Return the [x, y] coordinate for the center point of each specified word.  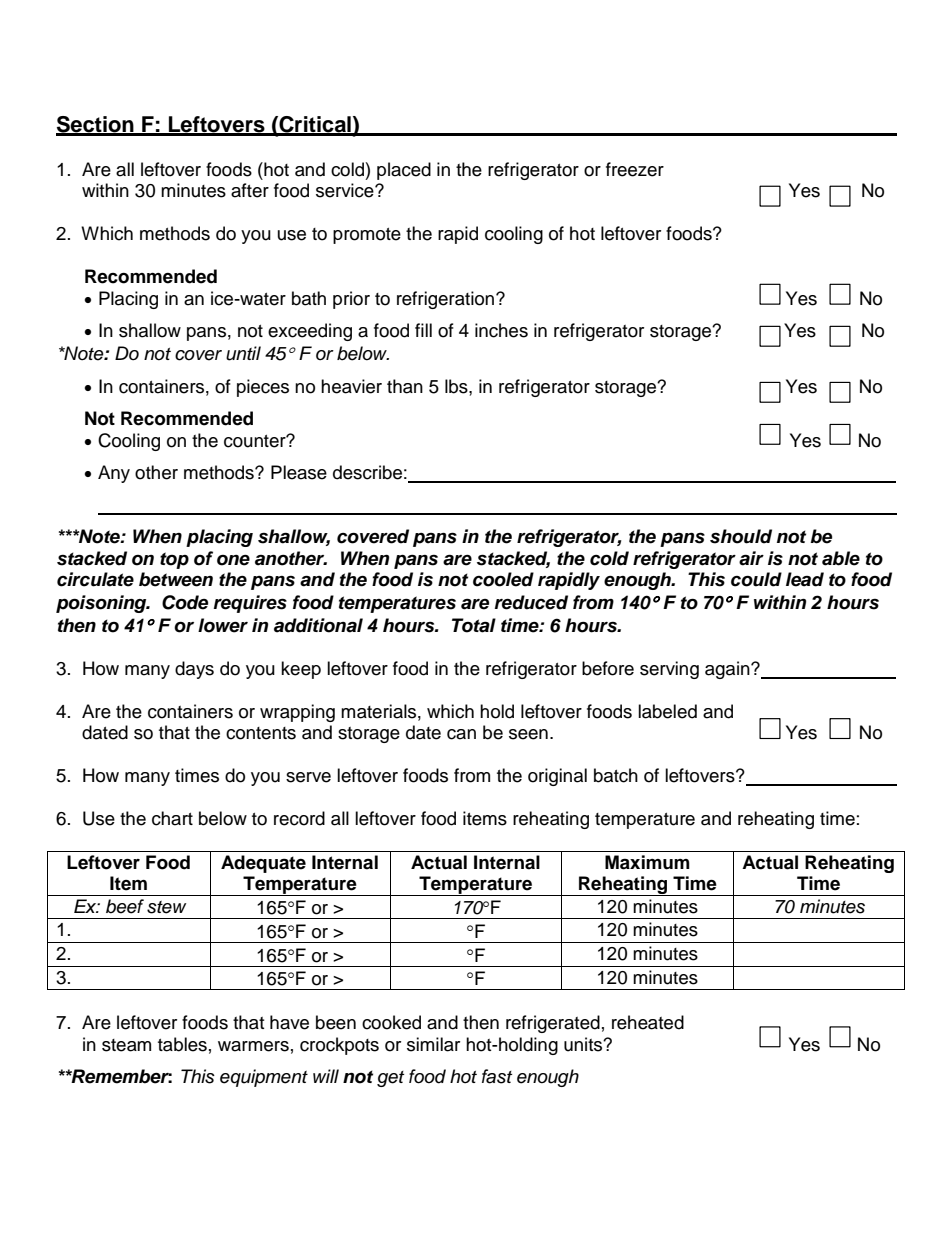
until [243, 353]
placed [404, 171]
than [405, 386]
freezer [635, 169]
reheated [648, 1022]
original [557, 777]
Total [474, 625]
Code [185, 602]
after [250, 190]
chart [172, 818]
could [756, 579]
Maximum [647, 862]
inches [501, 330]
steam [126, 1045]
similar [433, 1044]
